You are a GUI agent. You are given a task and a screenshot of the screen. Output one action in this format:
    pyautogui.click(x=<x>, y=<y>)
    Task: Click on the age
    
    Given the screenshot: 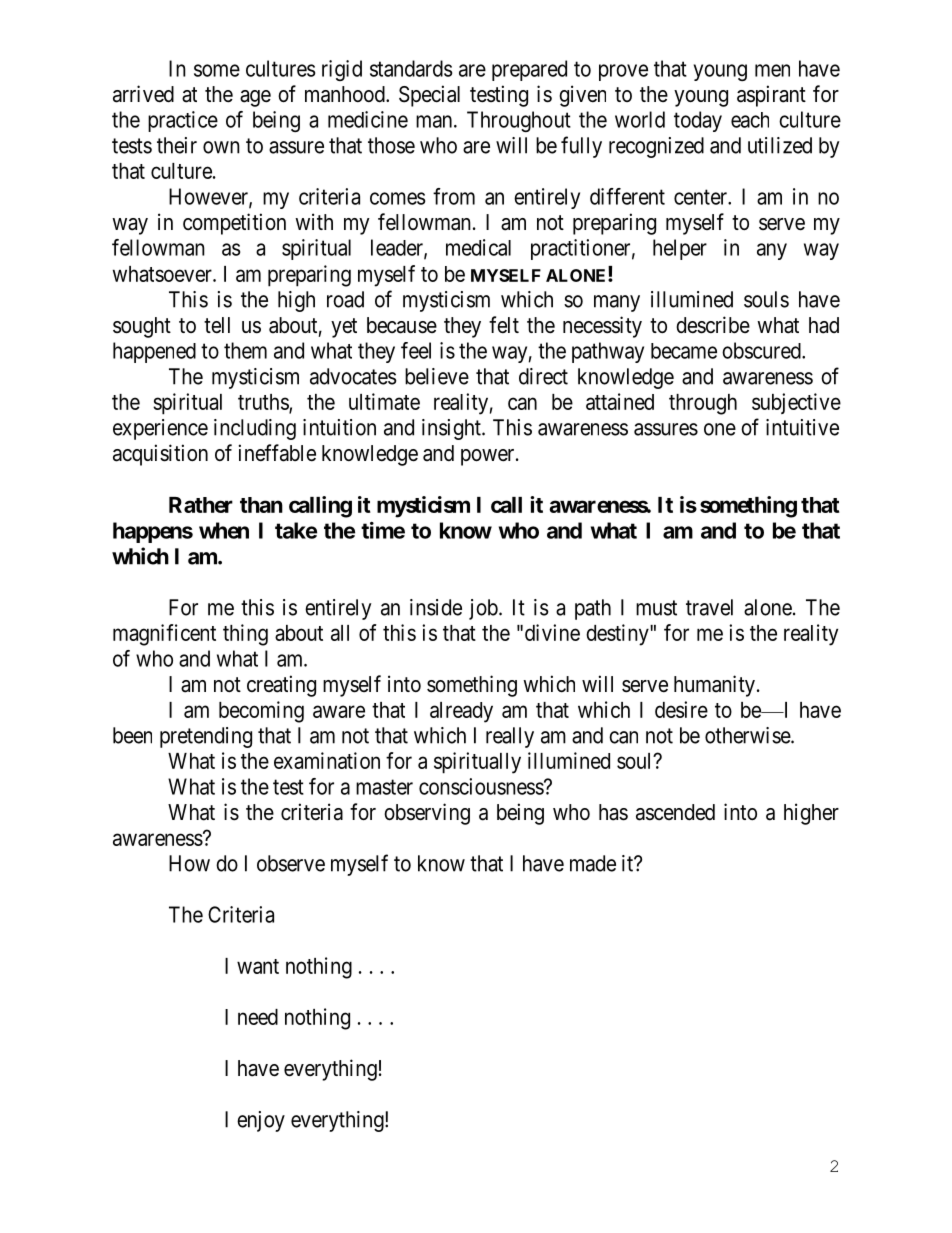 What is the action you would take?
    pyautogui.click(x=255, y=98)
